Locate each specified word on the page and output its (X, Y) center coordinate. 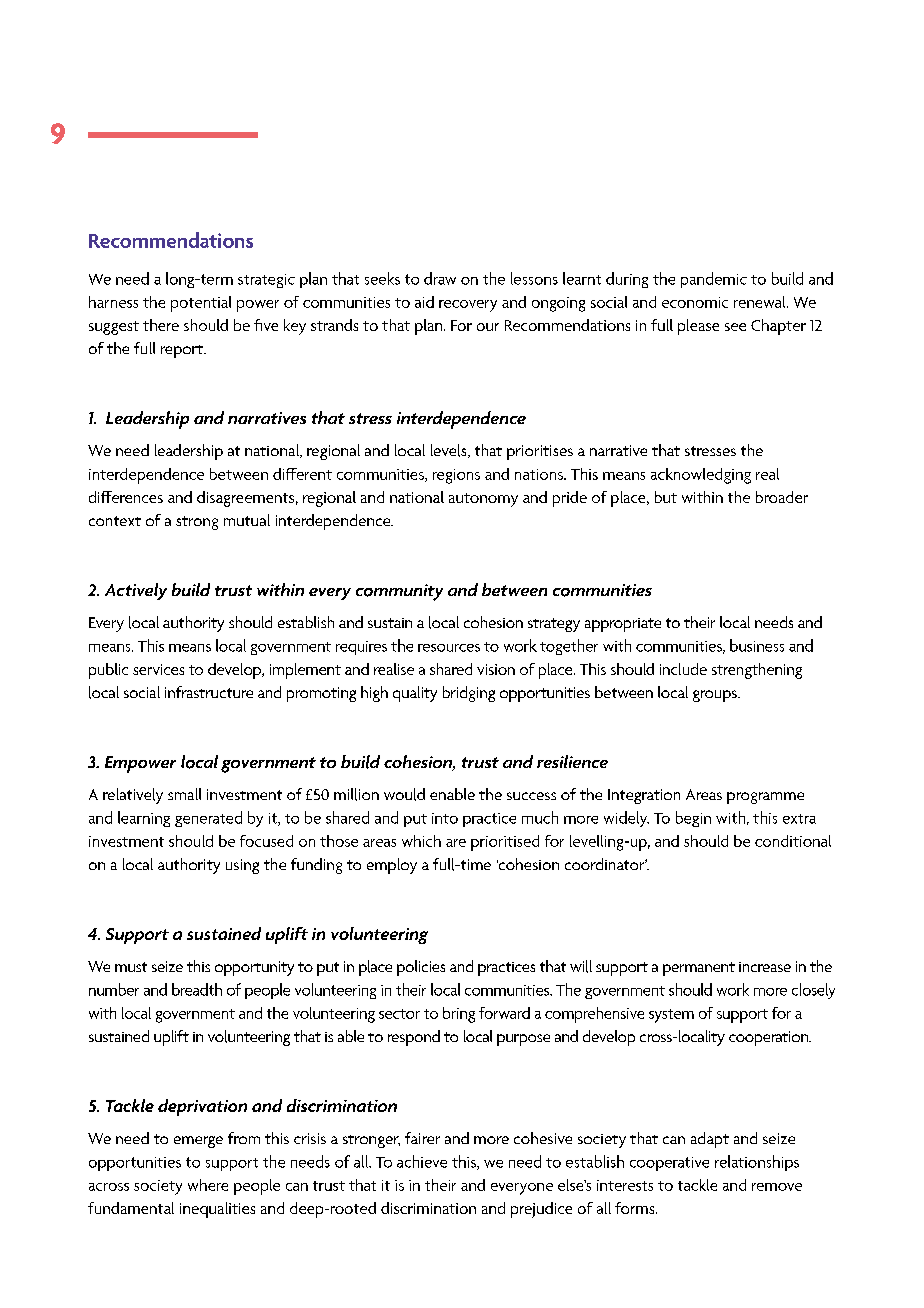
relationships (757, 1163)
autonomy (483, 500)
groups (716, 696)
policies (421, 968)
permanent (699, 969)
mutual (247, 520)
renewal (761, 302)
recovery (468, 306)
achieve (422, 1161)
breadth (197, 989)
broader (782, 497)
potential (201, 304)
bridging (469, 694)
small (184, 794)
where (208, 1185)
